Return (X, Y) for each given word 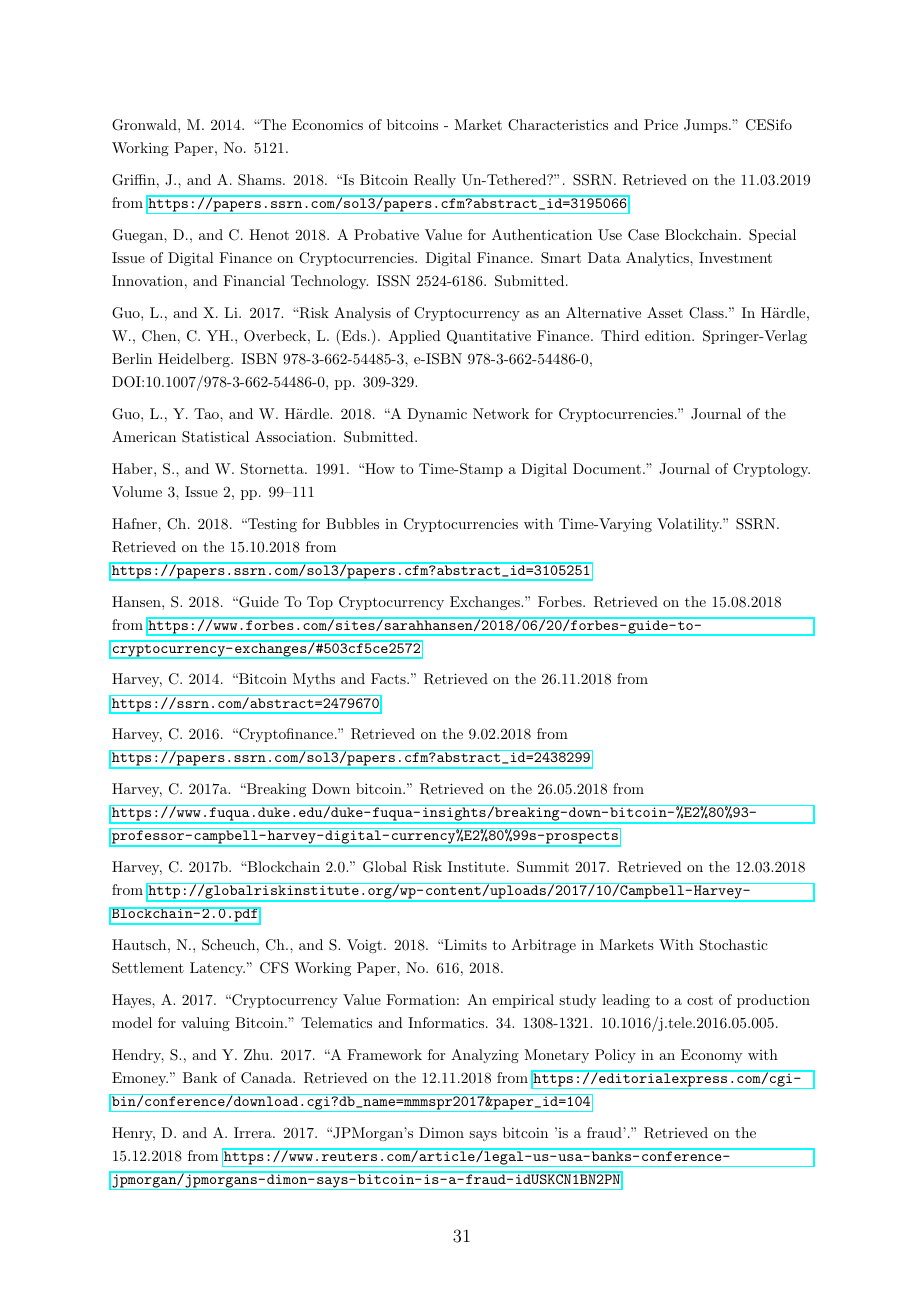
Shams (261, 180)
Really (435, 181)
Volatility (689, 525)
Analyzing (485, 1056)
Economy (711, 1056)
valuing (205, 1024)
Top (320, 603)
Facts (389, 678)
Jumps (706, 126)
